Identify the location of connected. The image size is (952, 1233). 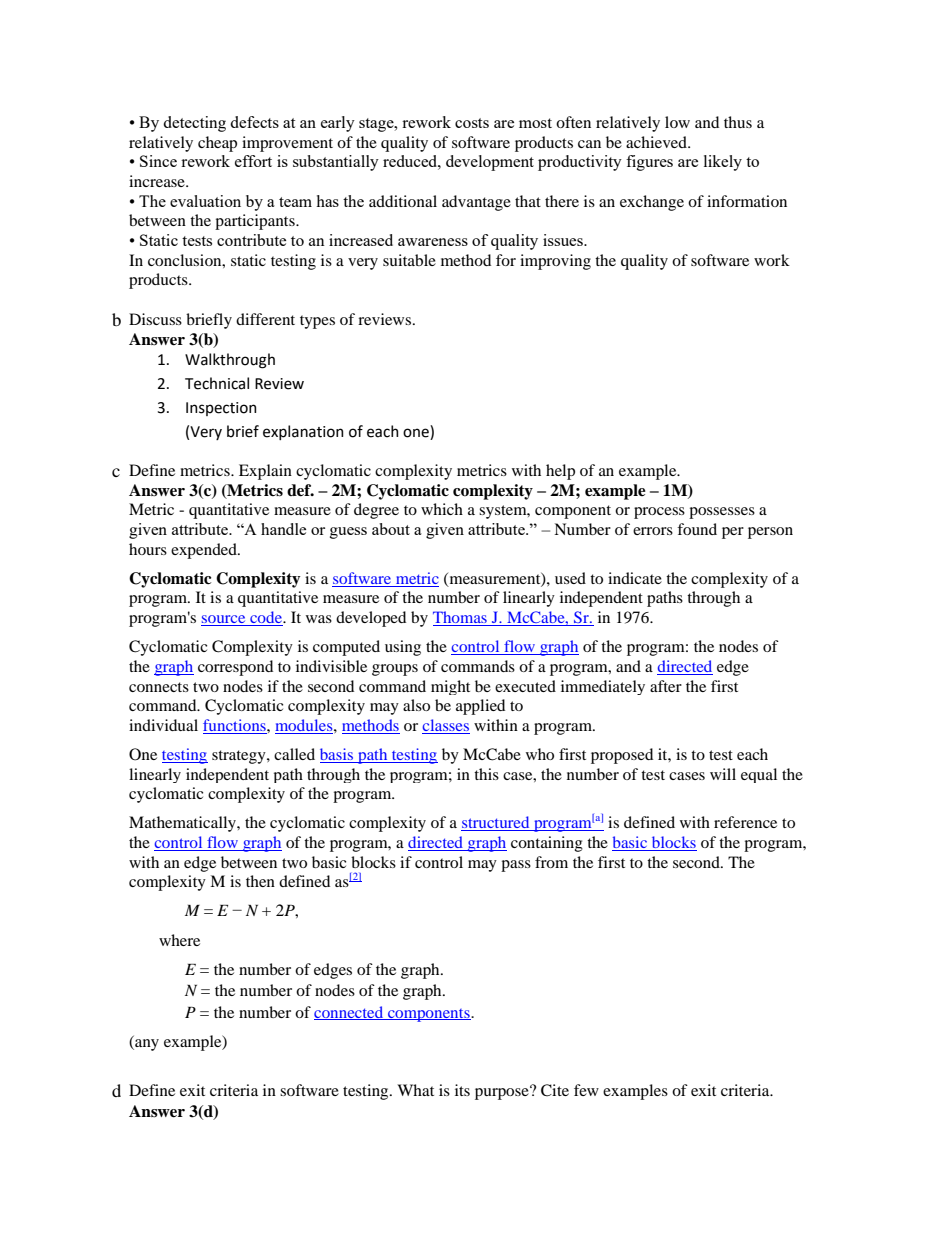
(350, 1013).
